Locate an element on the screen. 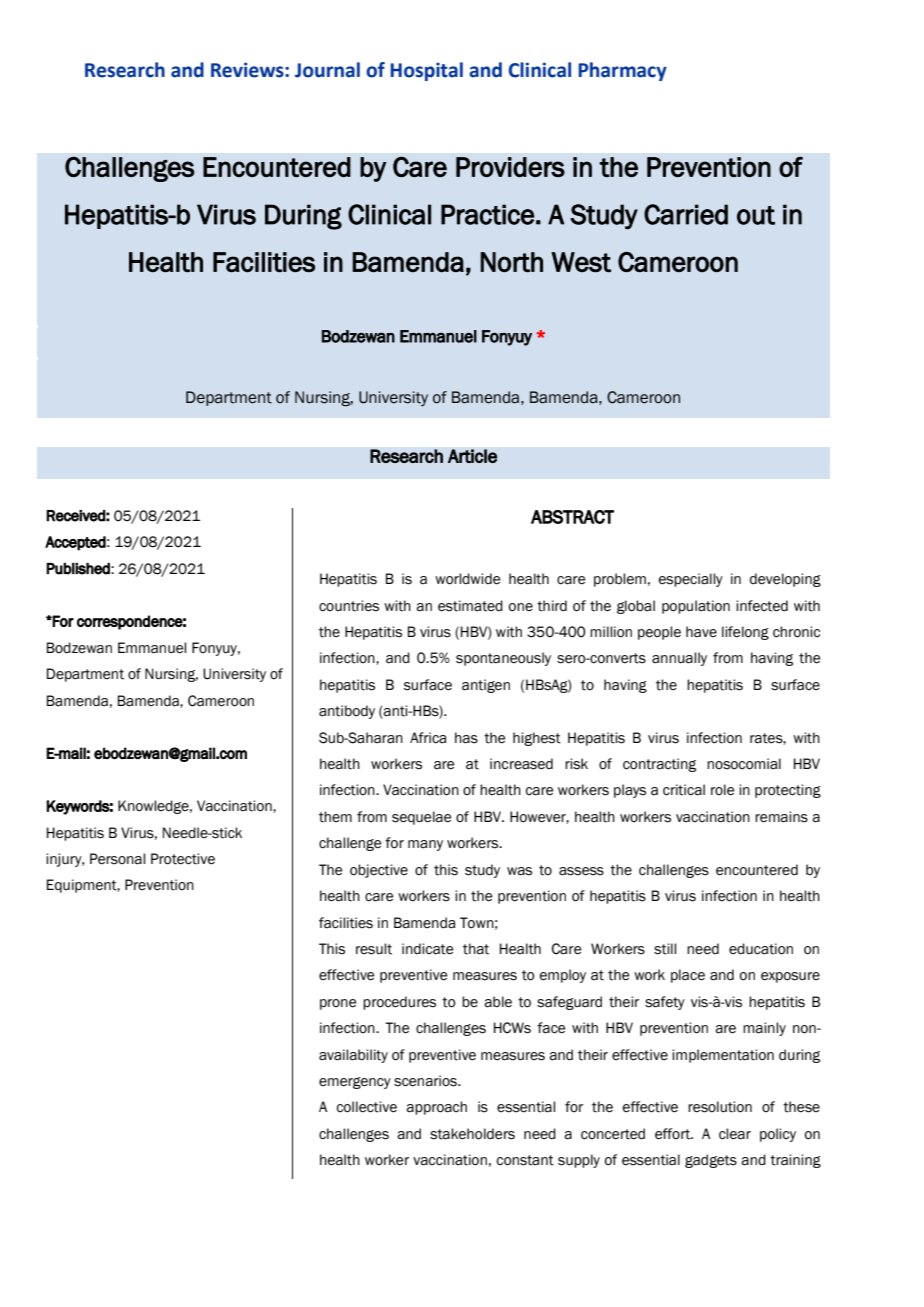 This screenshot has width=924, height=1307. Hospital is located at coordinates (426, 71).
